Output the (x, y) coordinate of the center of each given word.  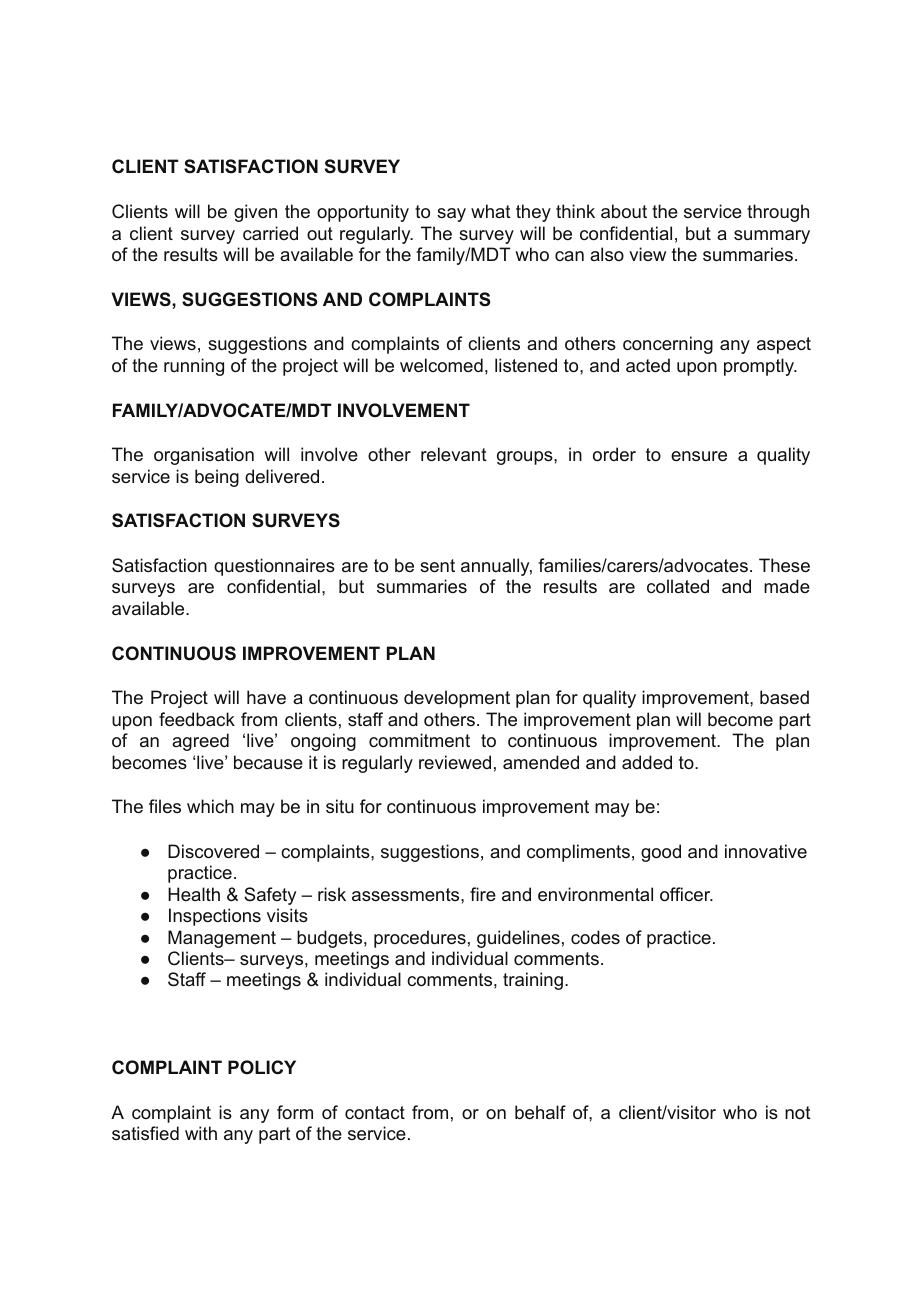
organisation (204, 456)
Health (194, 894)
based (784, 697)
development (457, 699)
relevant (453, 454)
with (201, 1133)
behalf (540, 1112)
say (451, 215)
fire (483, 894)
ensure (699, 456)
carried (270, 233)
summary (772, 237)
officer (686, 894)
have (266, 697)
